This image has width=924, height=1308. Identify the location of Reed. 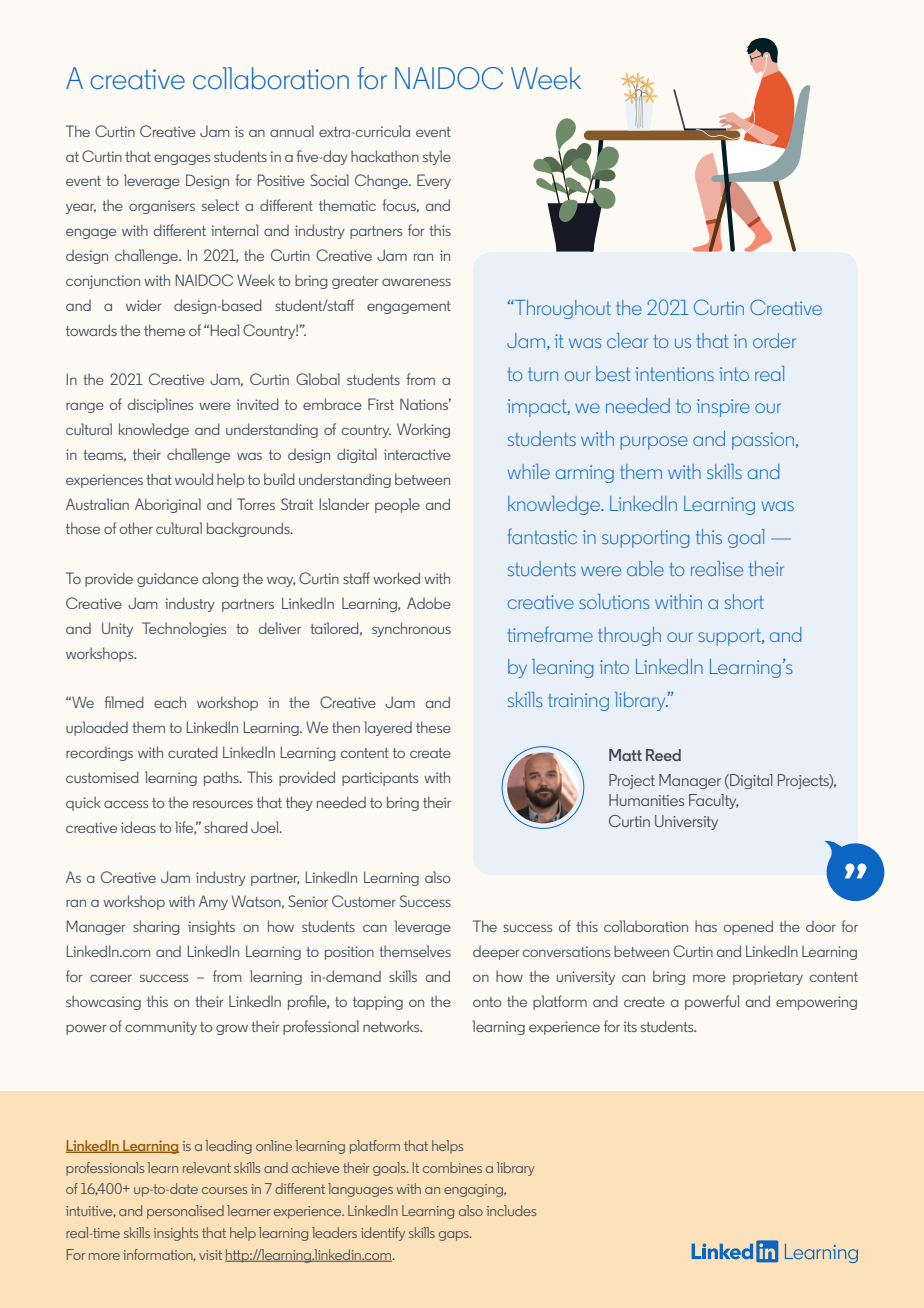
(663, 755).
